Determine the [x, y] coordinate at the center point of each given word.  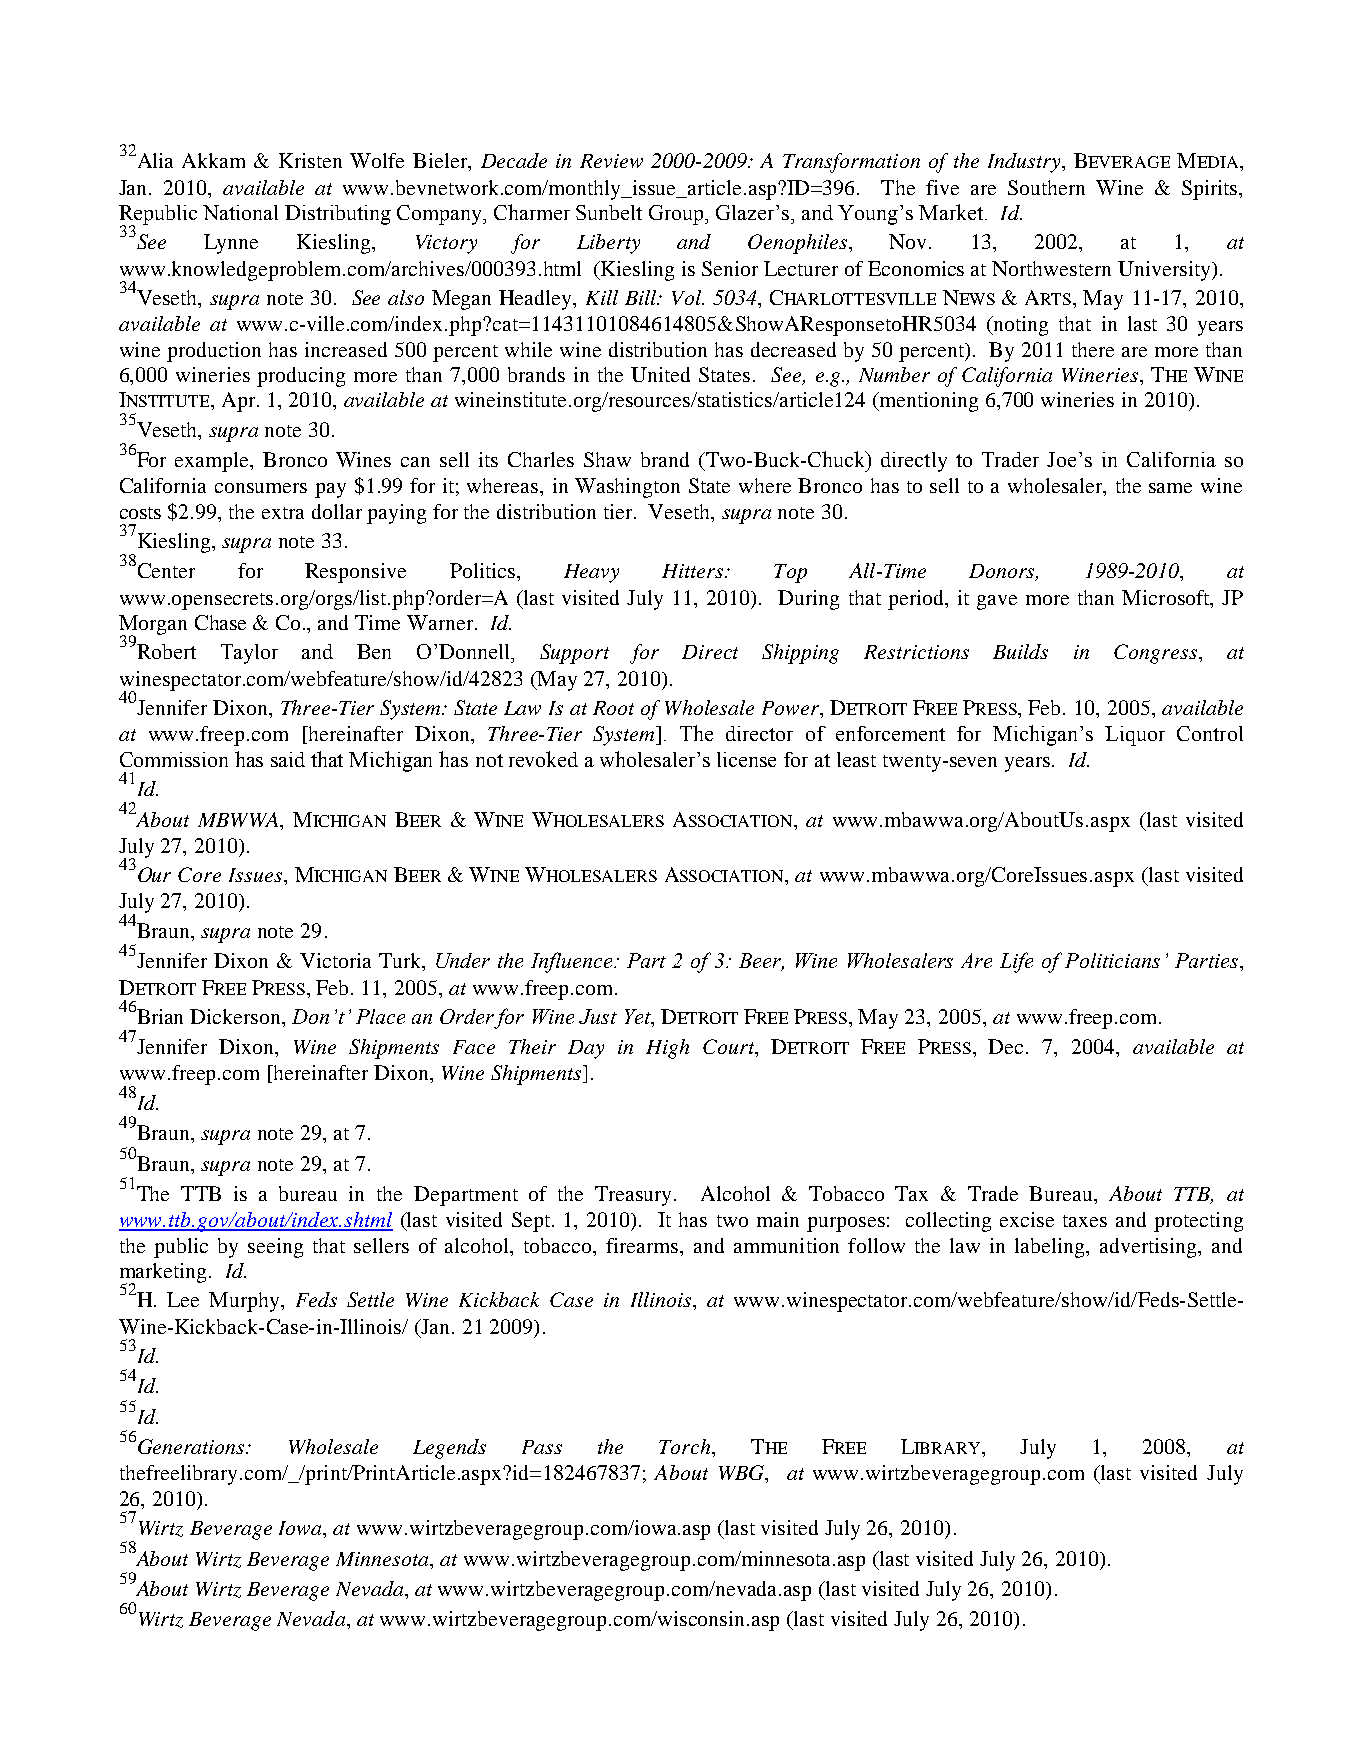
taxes [1085, 1221]
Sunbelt [609, 212]
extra [283, 513]
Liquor [1135, 736]
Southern [1046, 187]
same [1170, 488]
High [667, 1049]
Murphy [245, 1302]
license [746, 759]
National [240, 212]
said [288, 759]
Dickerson [237, 1018]
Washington [627, 488]
